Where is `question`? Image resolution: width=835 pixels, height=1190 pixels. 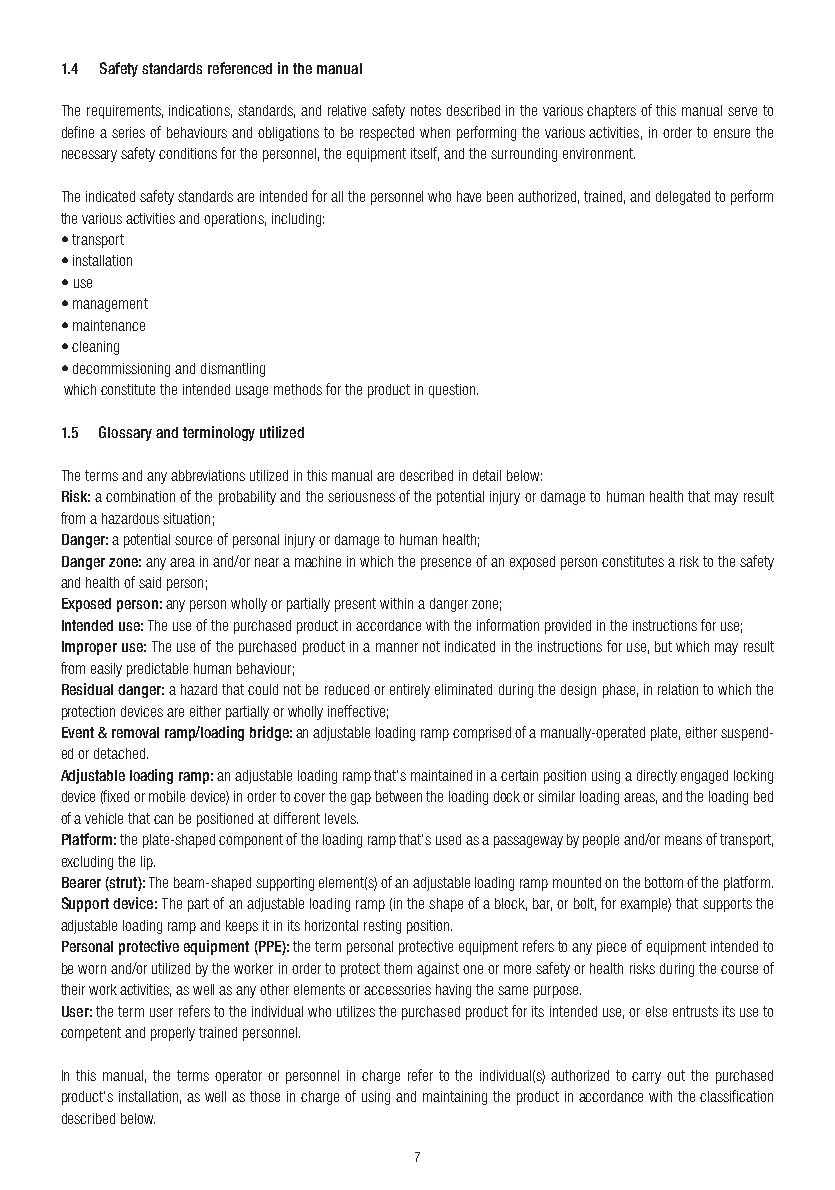
question is located at coordinates (453, 391).
